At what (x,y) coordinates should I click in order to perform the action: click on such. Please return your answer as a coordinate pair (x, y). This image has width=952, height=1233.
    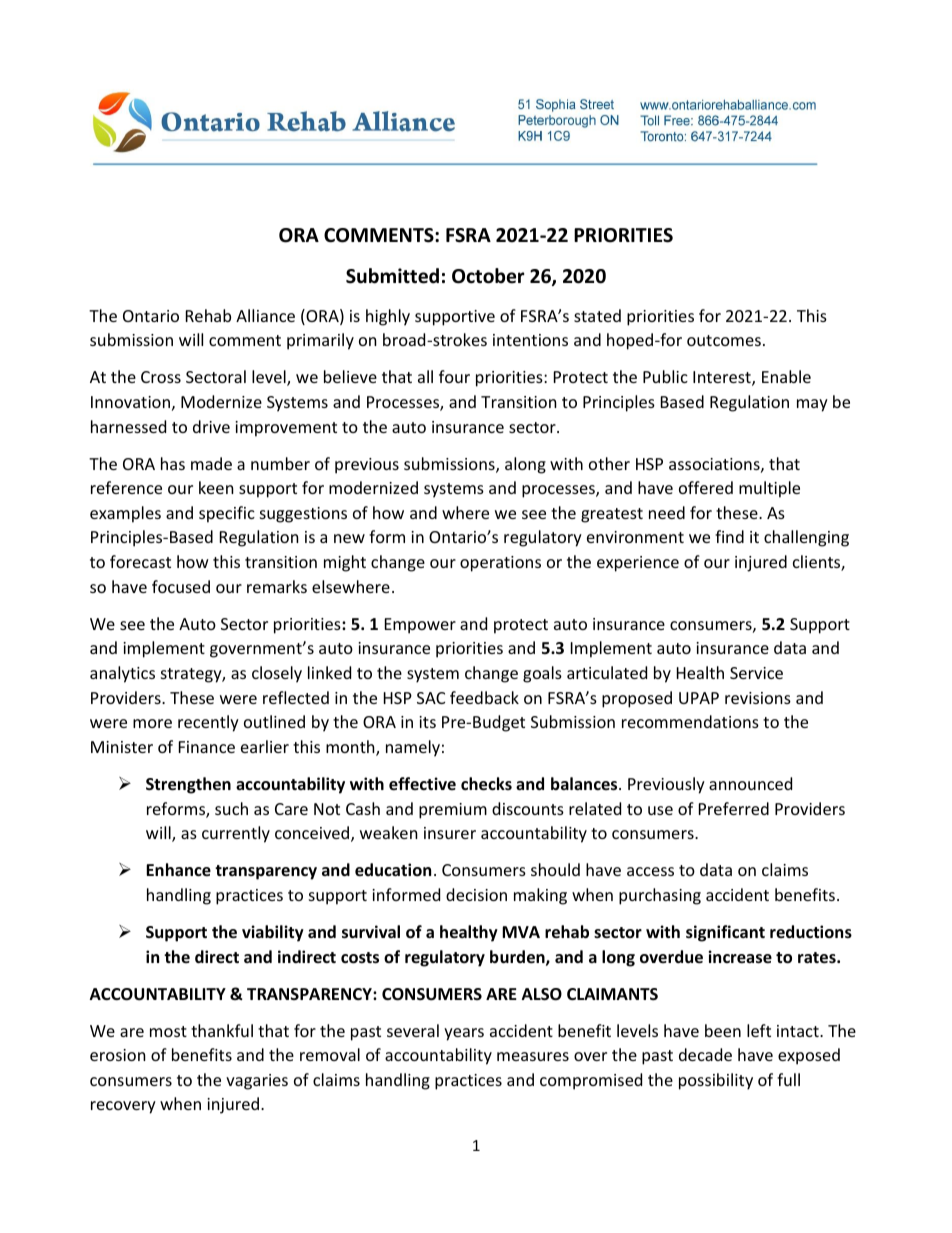
    Looking at the image, I should click on (231, 808).
